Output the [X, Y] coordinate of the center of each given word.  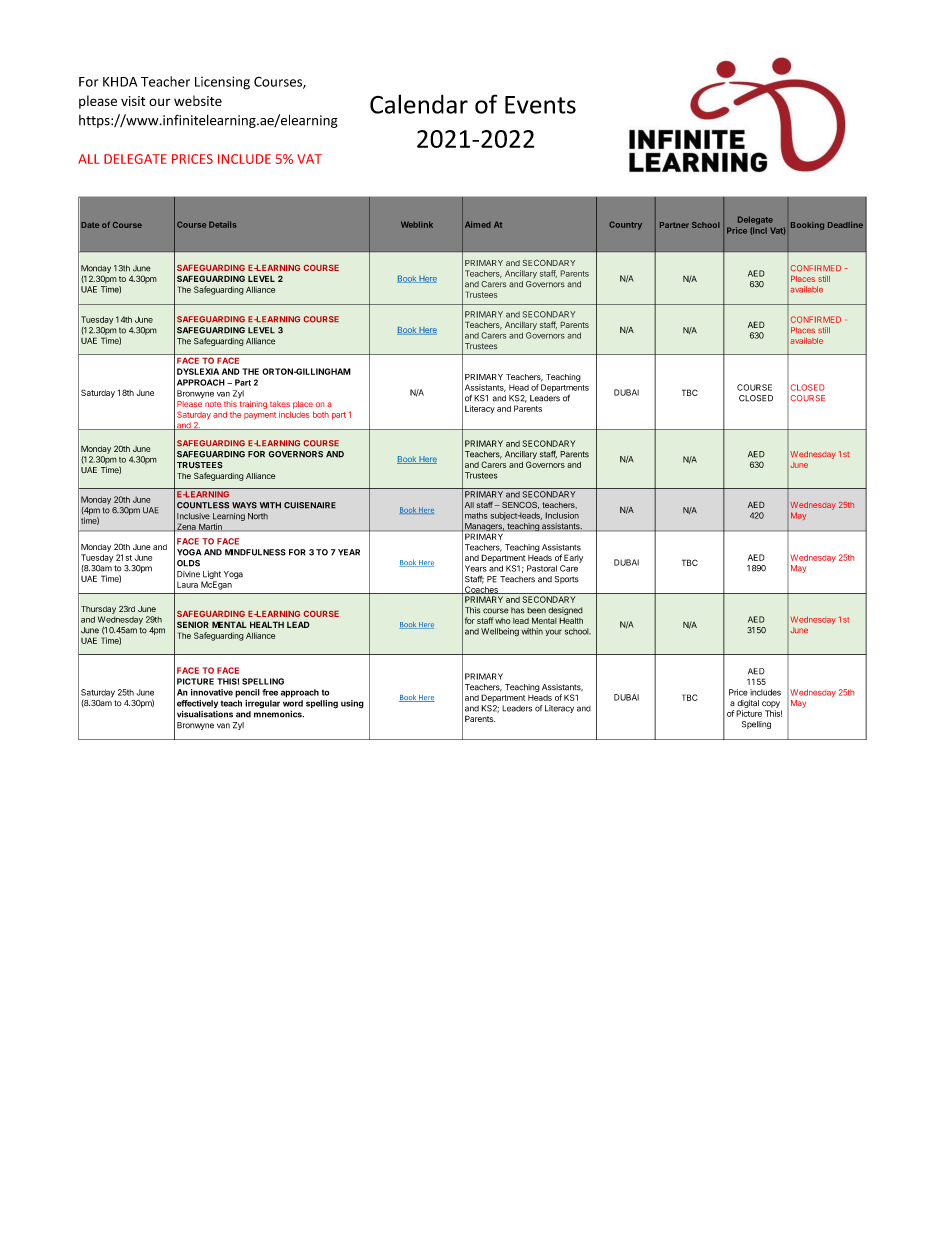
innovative [212, 692]
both [321, 414]
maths [476, 515]
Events [540, 105]
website [198, 100]
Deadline [845, 224]
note [213, 404]
